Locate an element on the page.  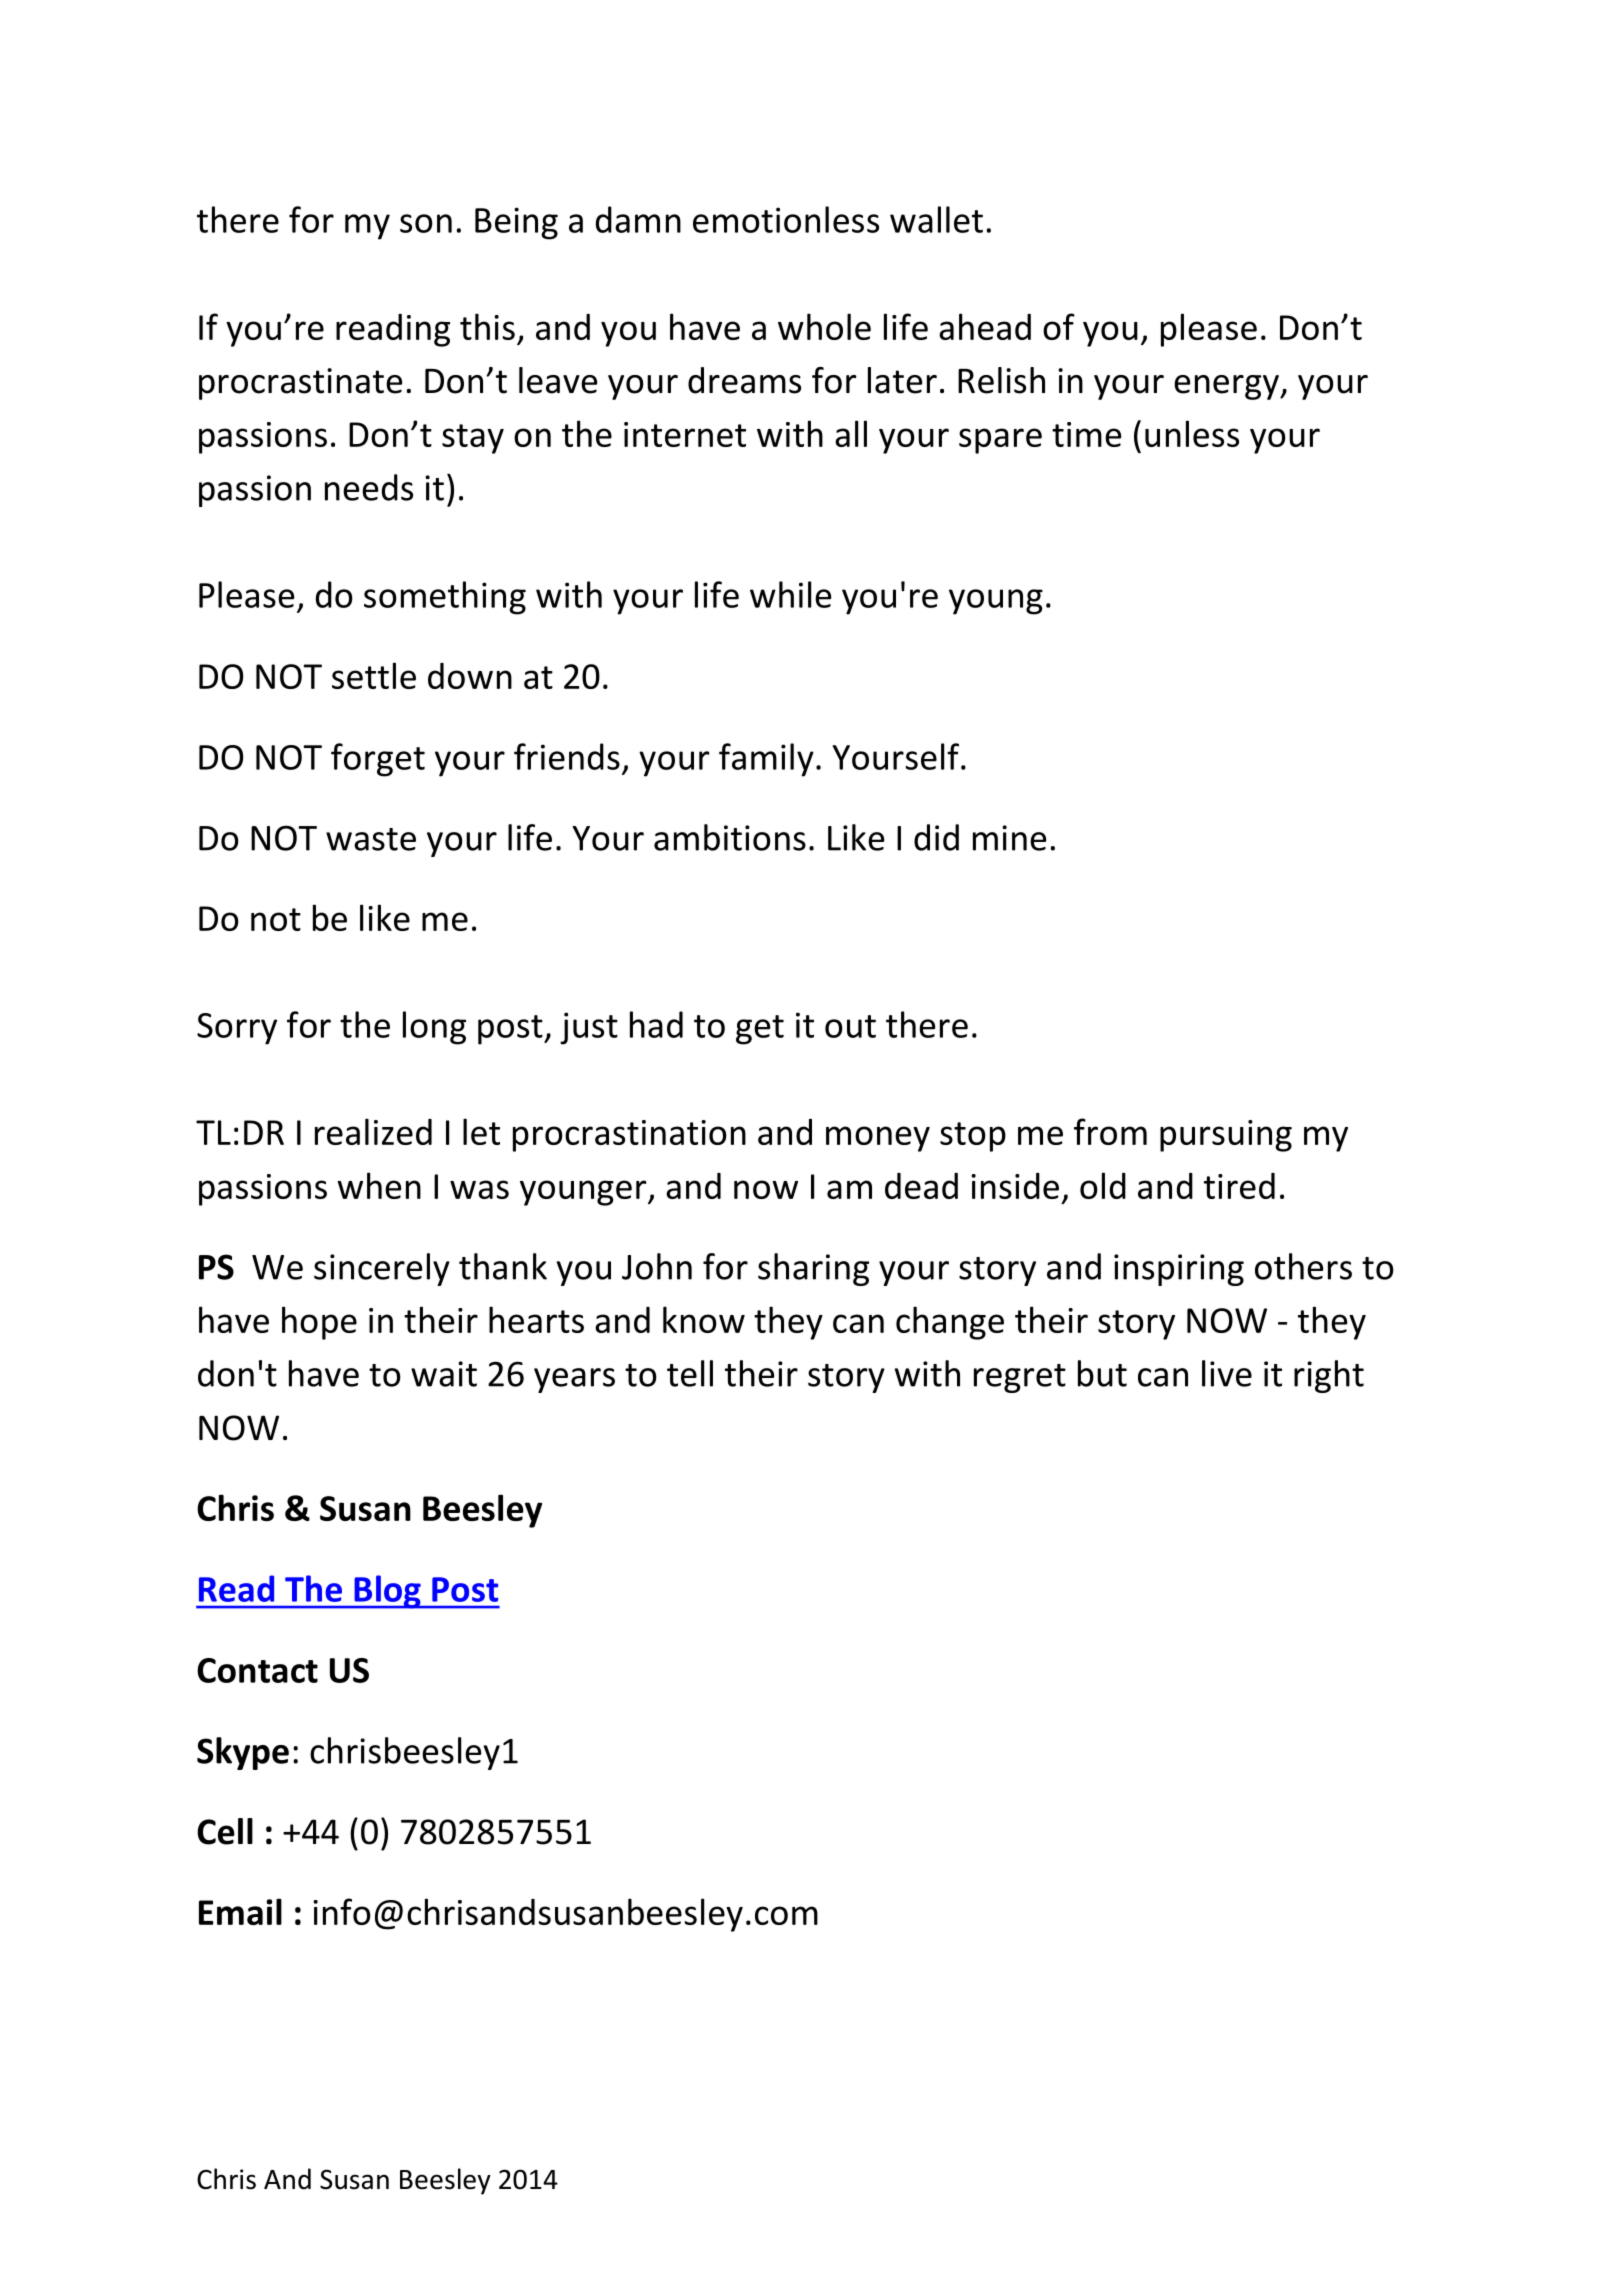
realized is located at coordinates (373, 1131).
